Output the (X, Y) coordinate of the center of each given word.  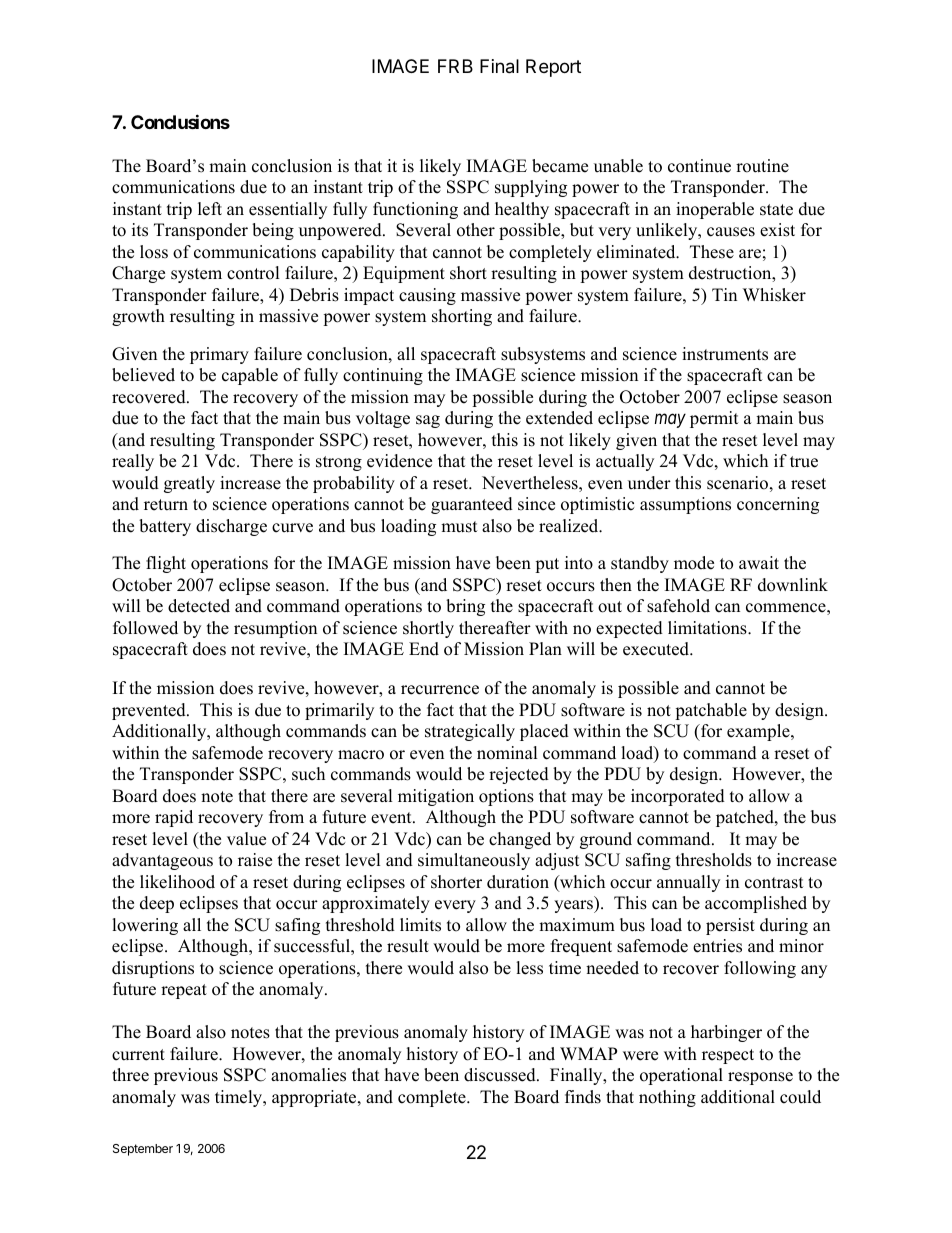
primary (219, 355)
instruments (725, 354)
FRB (455, 66)
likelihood (177, 882)
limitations (708, 628)
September (143, 1150)
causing (427, 296)
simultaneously (474, 861)
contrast (774, 883)
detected (199, 606)
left (210, 209)
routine (762, 166)
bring (465, 607)
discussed (501, 1075)
